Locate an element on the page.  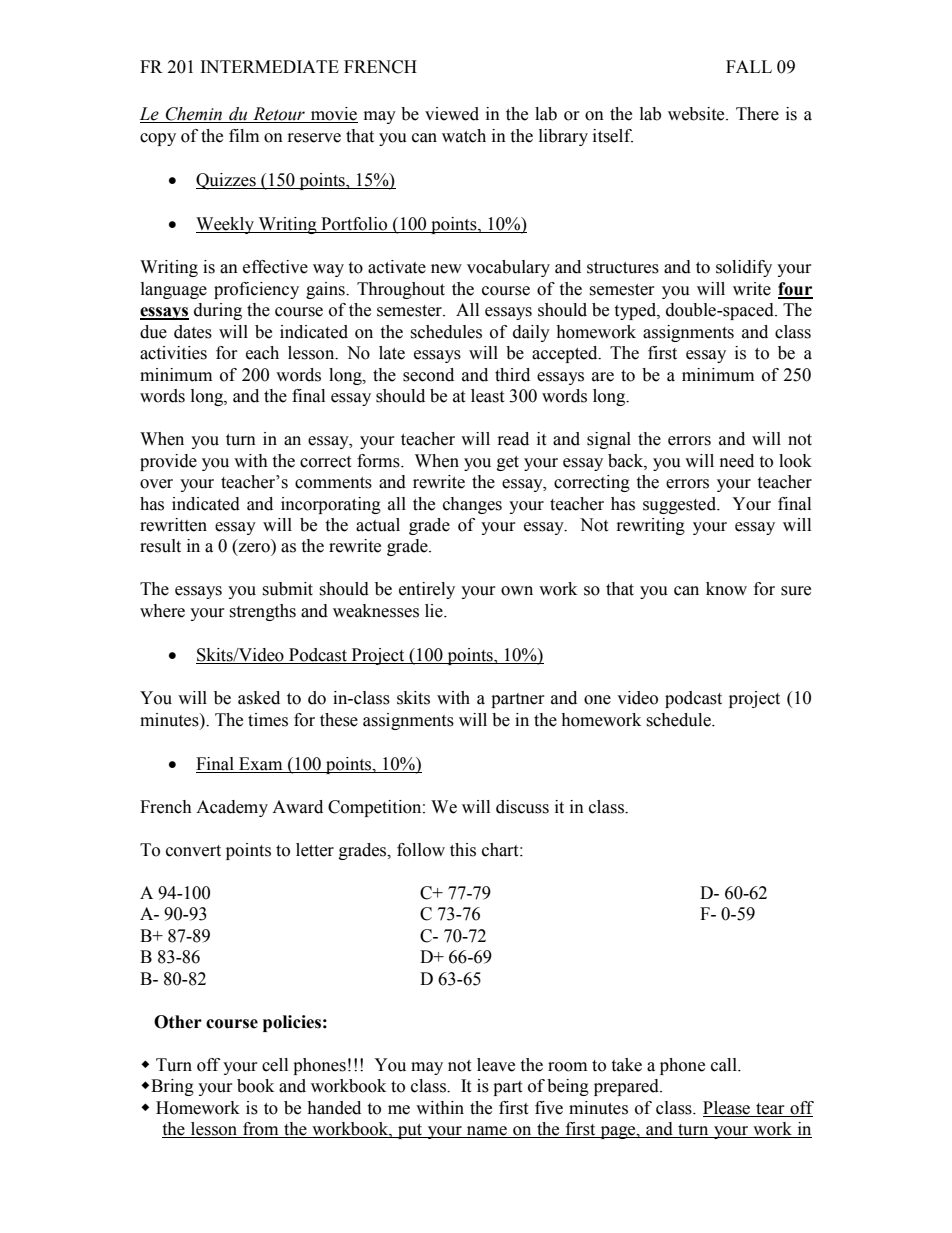
dates is located at coordinates (193, 332).
